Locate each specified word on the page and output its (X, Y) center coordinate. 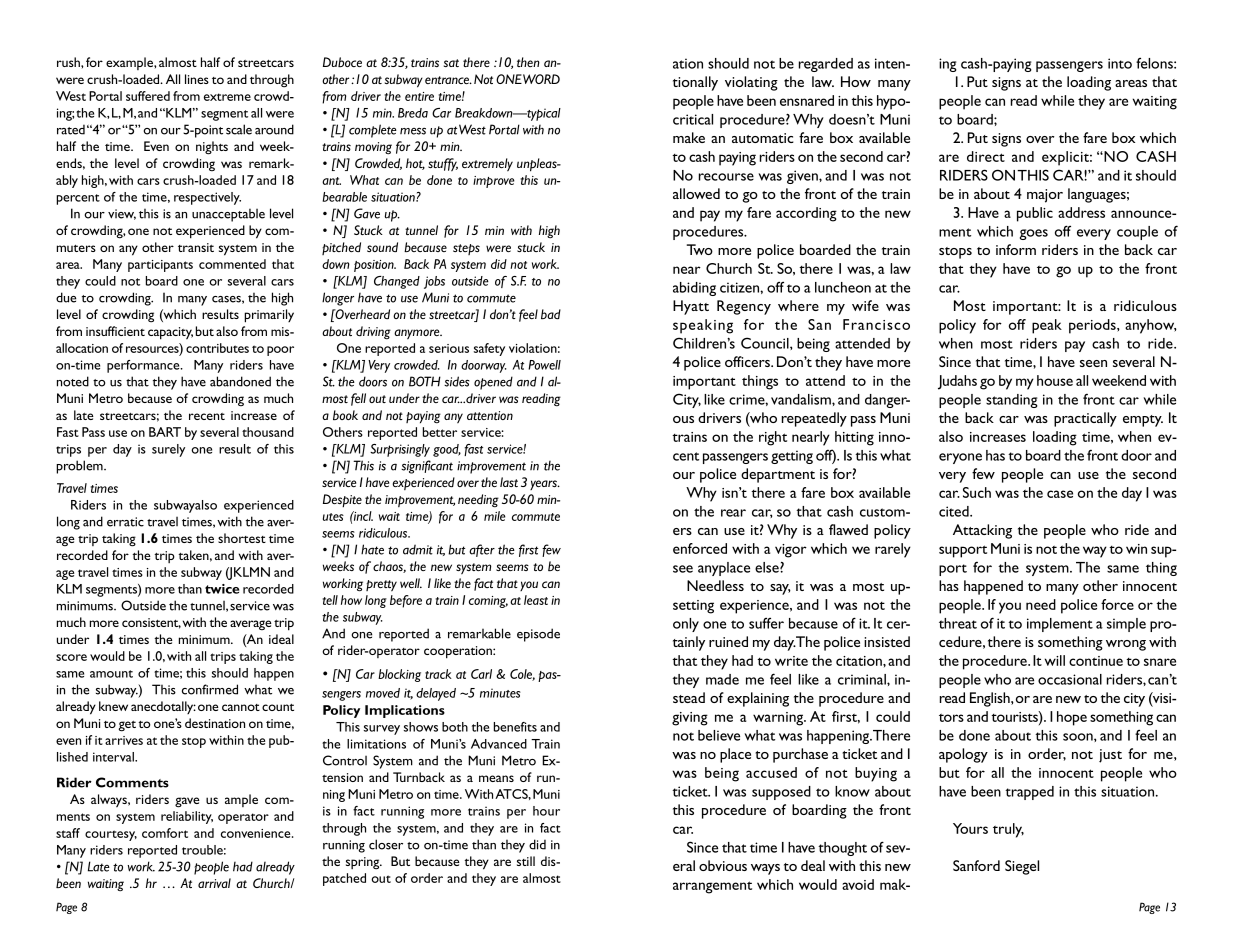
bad (551, 314)
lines (197, 79)
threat (958, 623)
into (1120, 63)
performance (144, 366)
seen (1093, 363)
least (536, 600)
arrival (214, 883)
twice (222, 589)
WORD (541, 79)
